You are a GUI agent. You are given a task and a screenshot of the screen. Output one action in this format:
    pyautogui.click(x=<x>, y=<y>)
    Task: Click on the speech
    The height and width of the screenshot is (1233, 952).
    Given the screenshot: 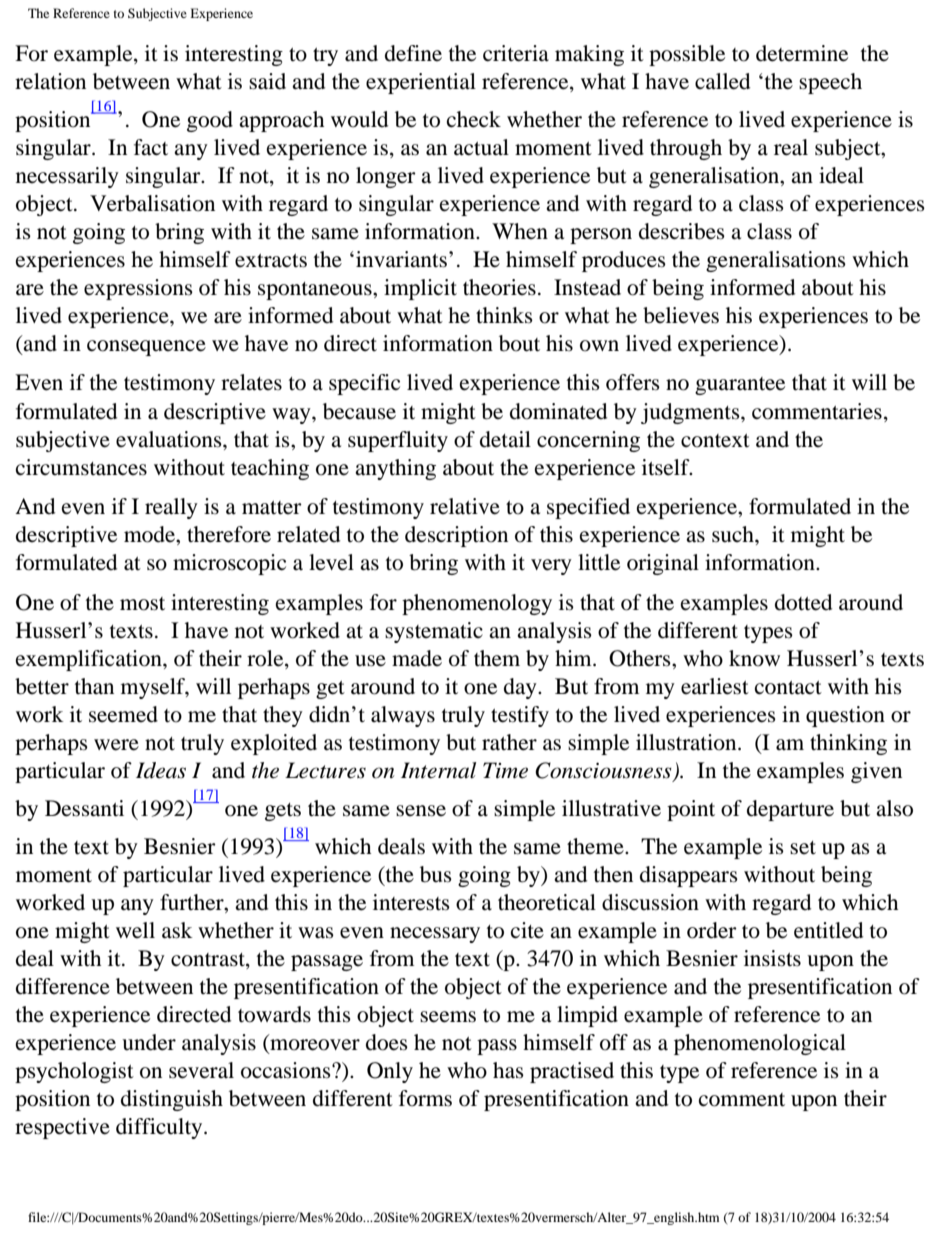 What is the action you would take?
    pyautogui.click(x=830, y=83)
